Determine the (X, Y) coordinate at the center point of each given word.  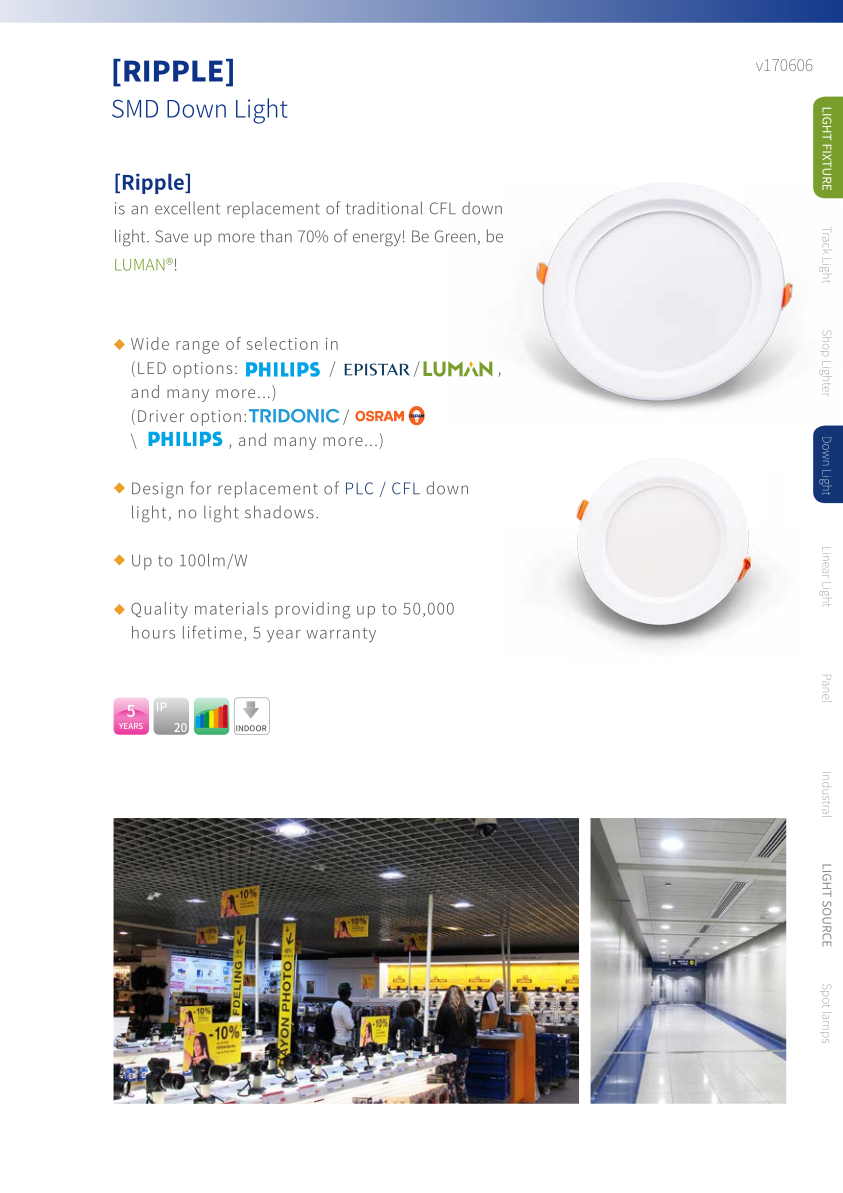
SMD (135, 108)
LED (152, 368)
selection (282, 343)
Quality (159, 610)
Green (455, 236)
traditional (384, 208)
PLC (359, 488)
